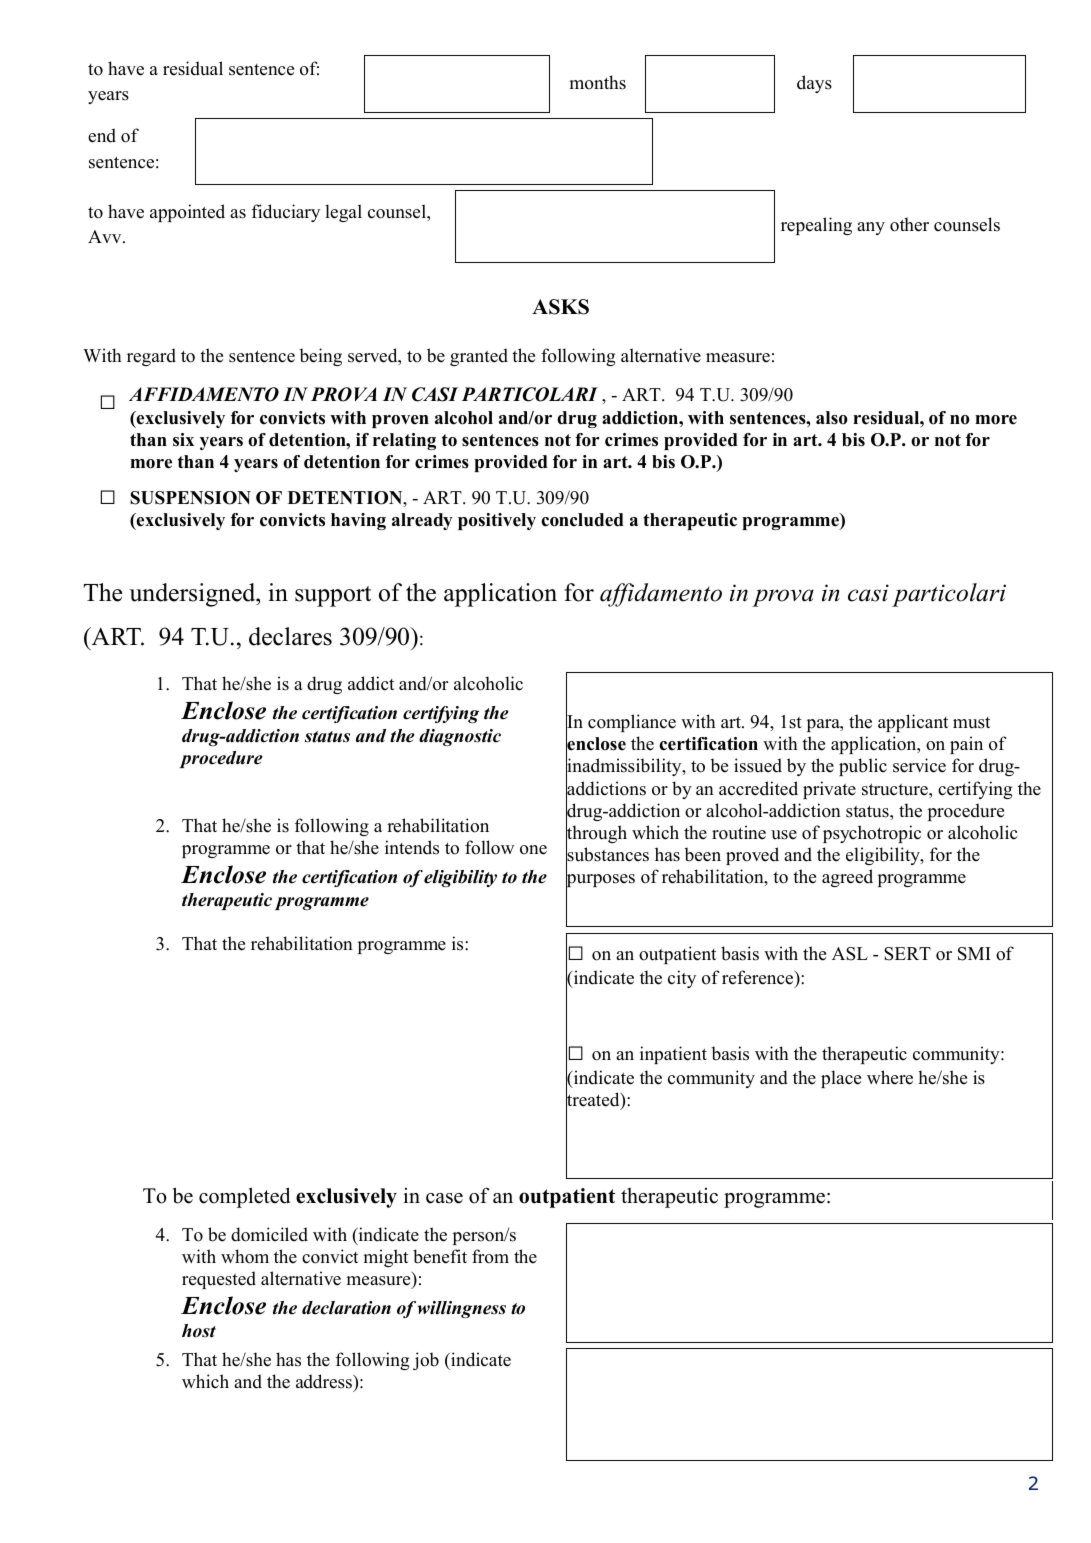 Image resolution: width=1091 pixels, height=1543 pixels. What do you see at coordinates (462, 1309) in the image?
I see `willingness` at bounding box center [462, 1309].
